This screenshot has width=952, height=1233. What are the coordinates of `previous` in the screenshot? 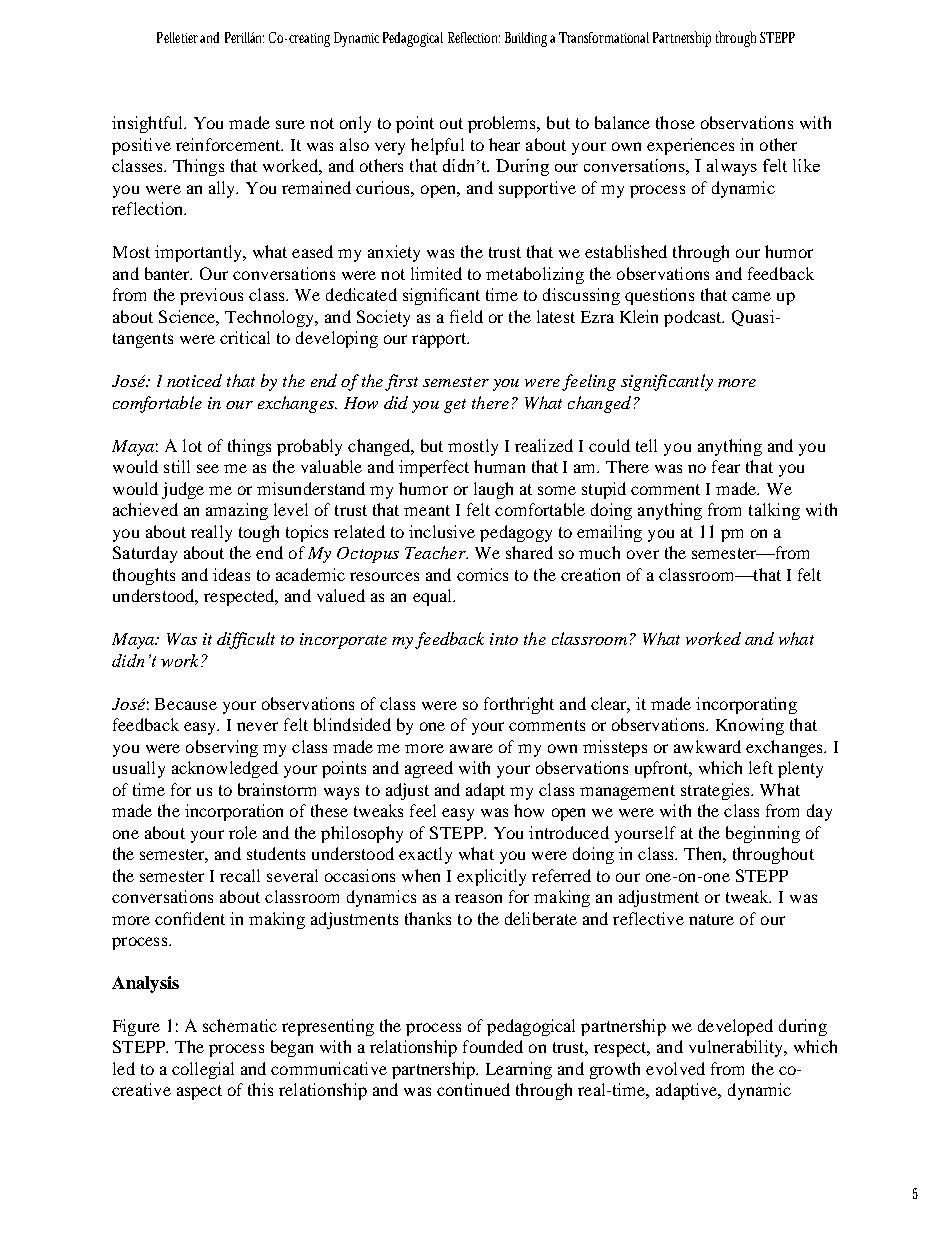 It's located at (211, 296).
